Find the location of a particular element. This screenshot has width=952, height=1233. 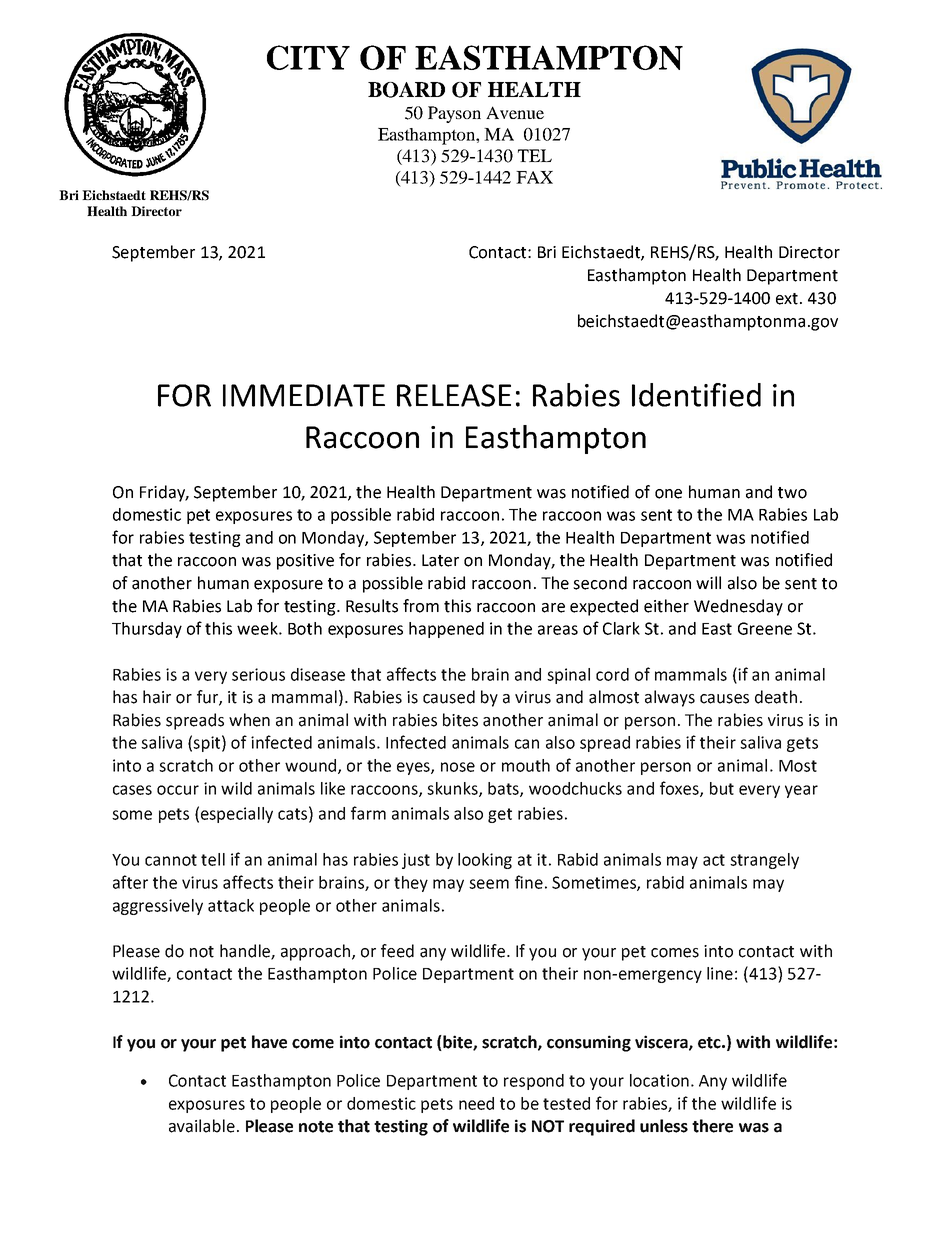

will is located at coordinates (708, 582).
